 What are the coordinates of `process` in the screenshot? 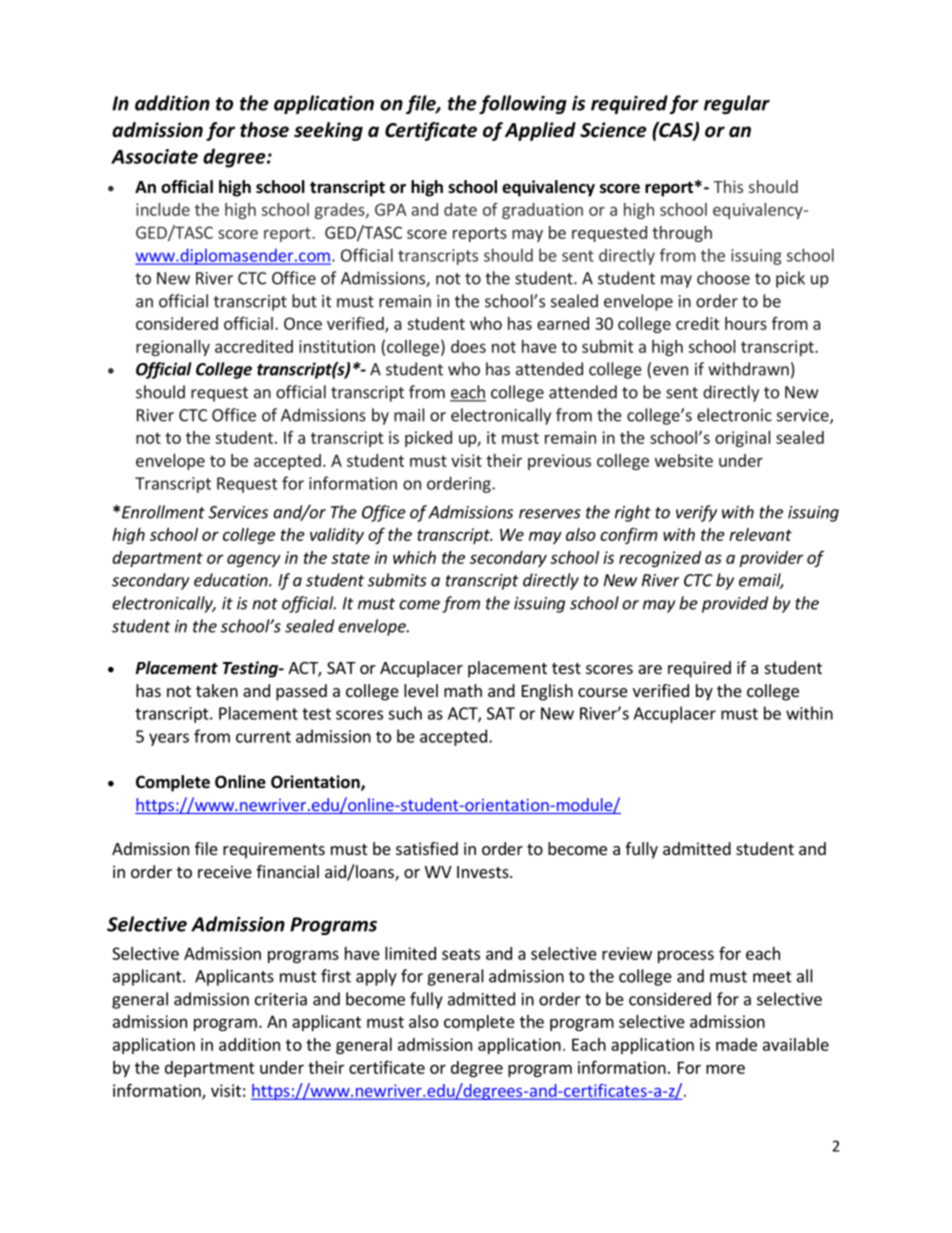 It's located at (686, 956).
